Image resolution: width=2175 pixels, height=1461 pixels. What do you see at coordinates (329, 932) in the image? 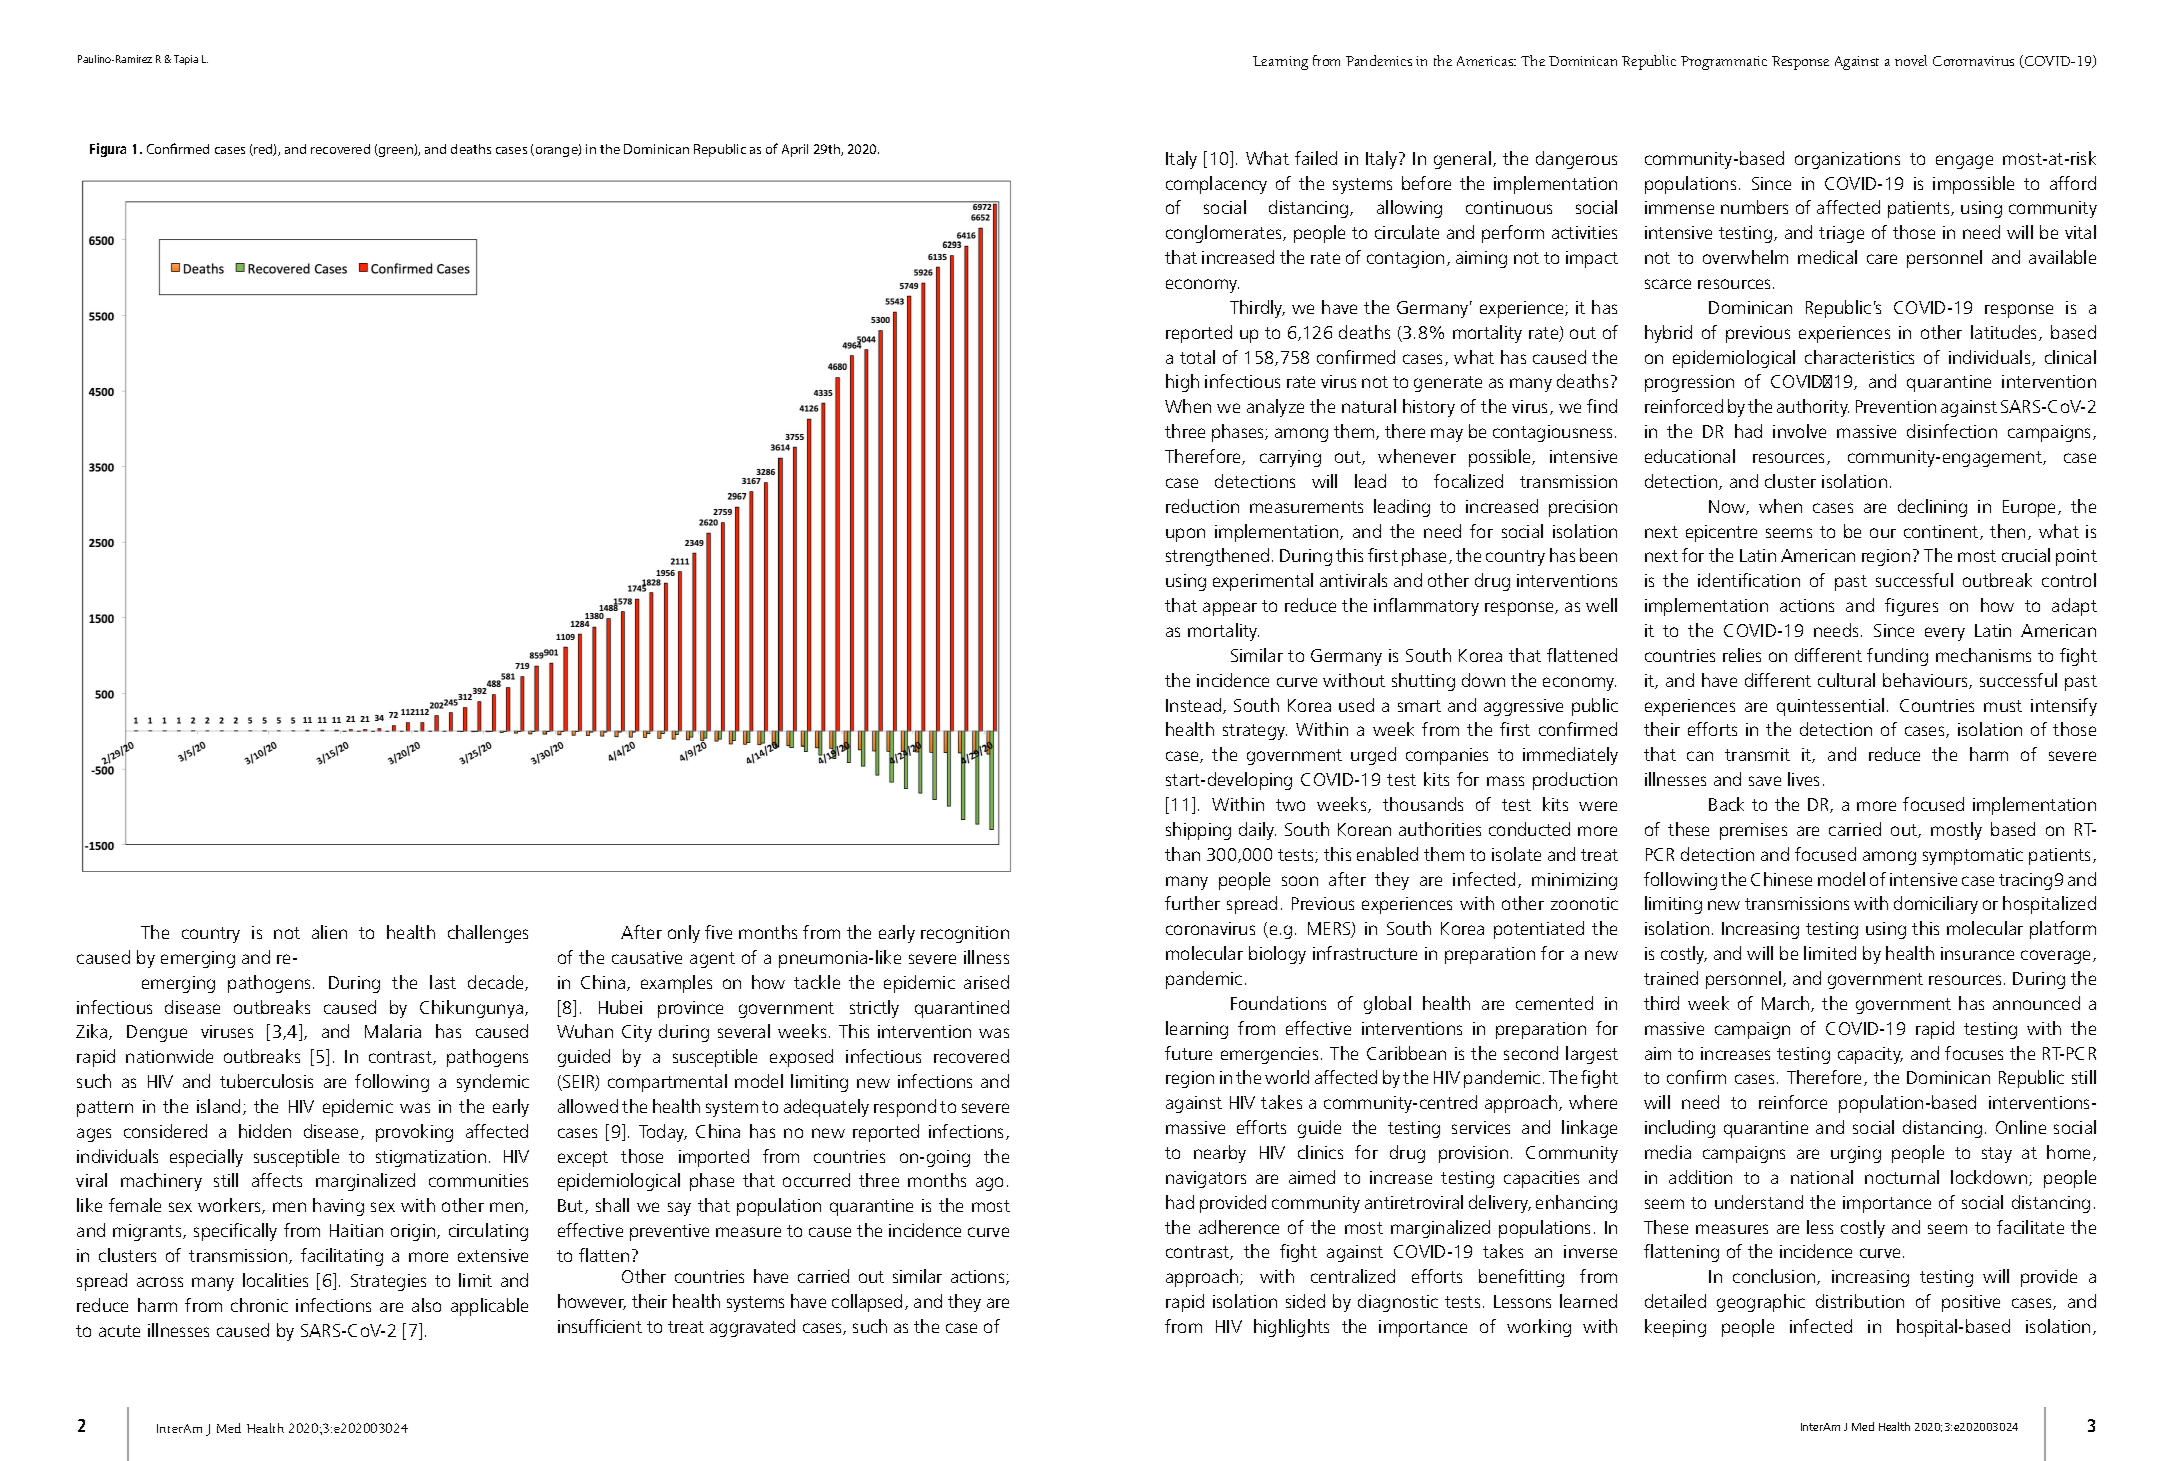
I see `alien` at bounding box center [329, 932].
